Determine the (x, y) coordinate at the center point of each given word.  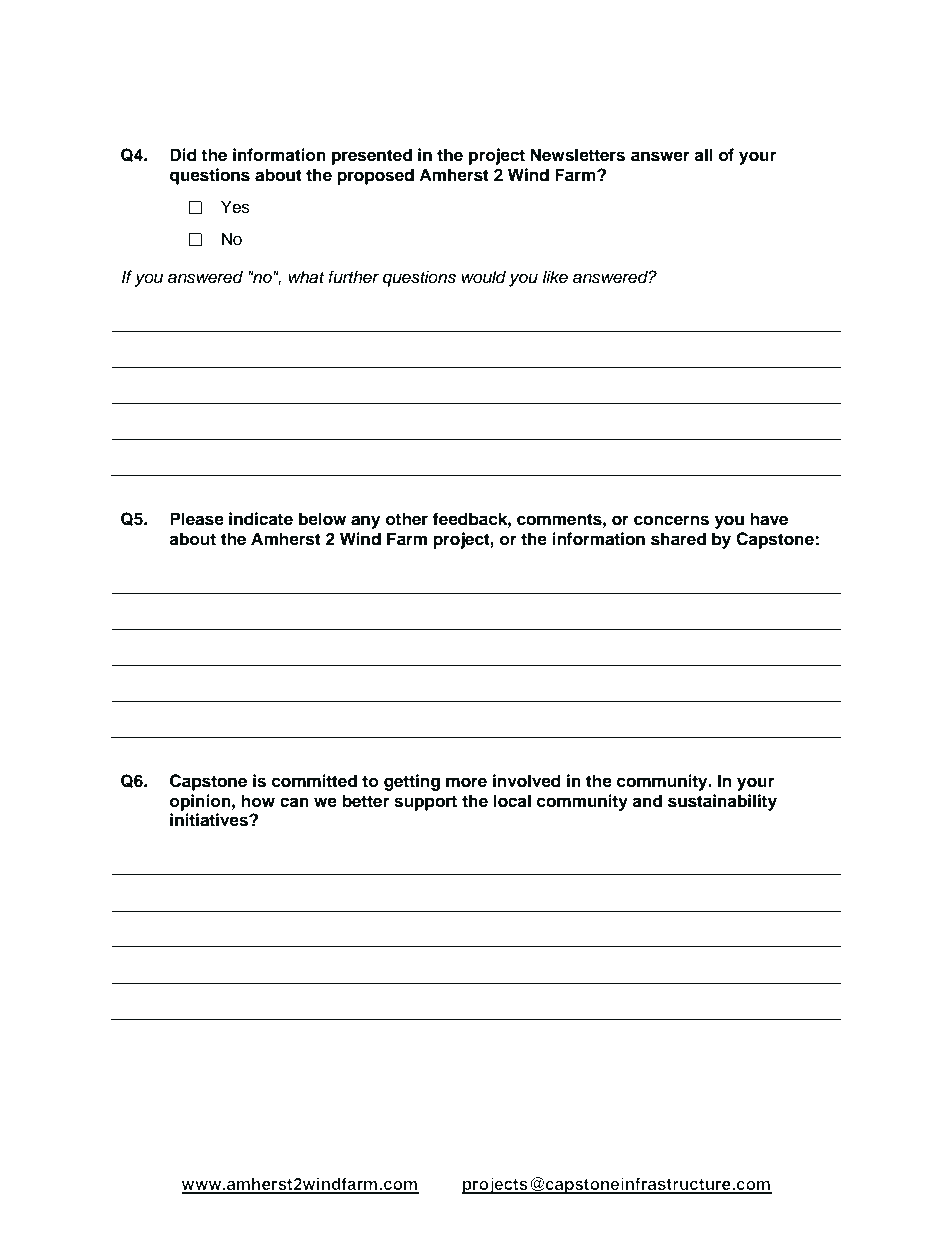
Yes (235, 207)
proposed (375, 176)
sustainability (722, 802)
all (703, 155)
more (466, 782)
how (258, 801)
